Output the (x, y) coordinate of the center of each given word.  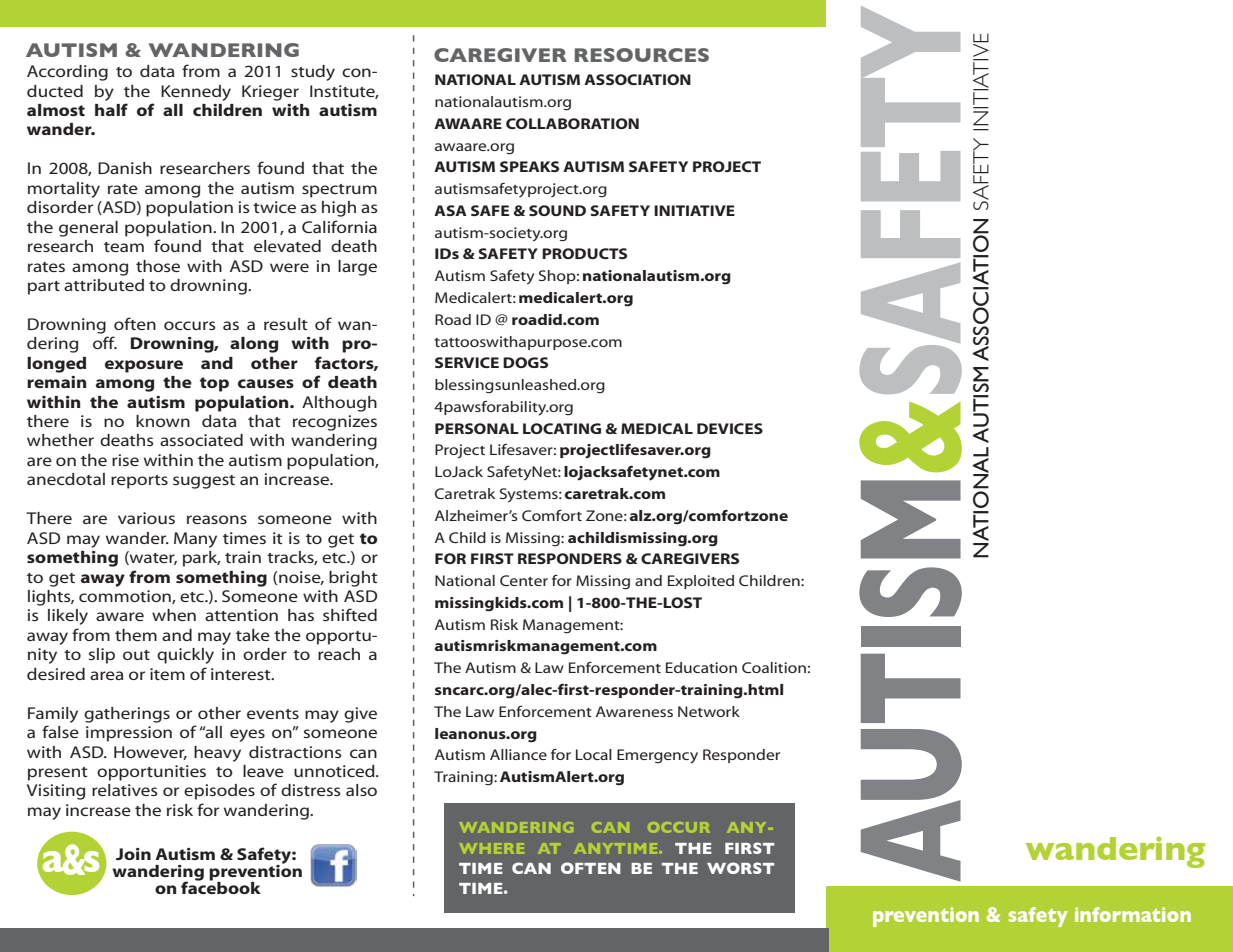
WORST (740, 868)
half (111, 109)
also (361, 790)
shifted (350, 614)
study (313, 73)
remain (56, 382)
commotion (126, 597)
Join (133, 854)
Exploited (701, 582)
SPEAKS (529, 166)
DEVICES (730, 428)
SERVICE (467, 362)
